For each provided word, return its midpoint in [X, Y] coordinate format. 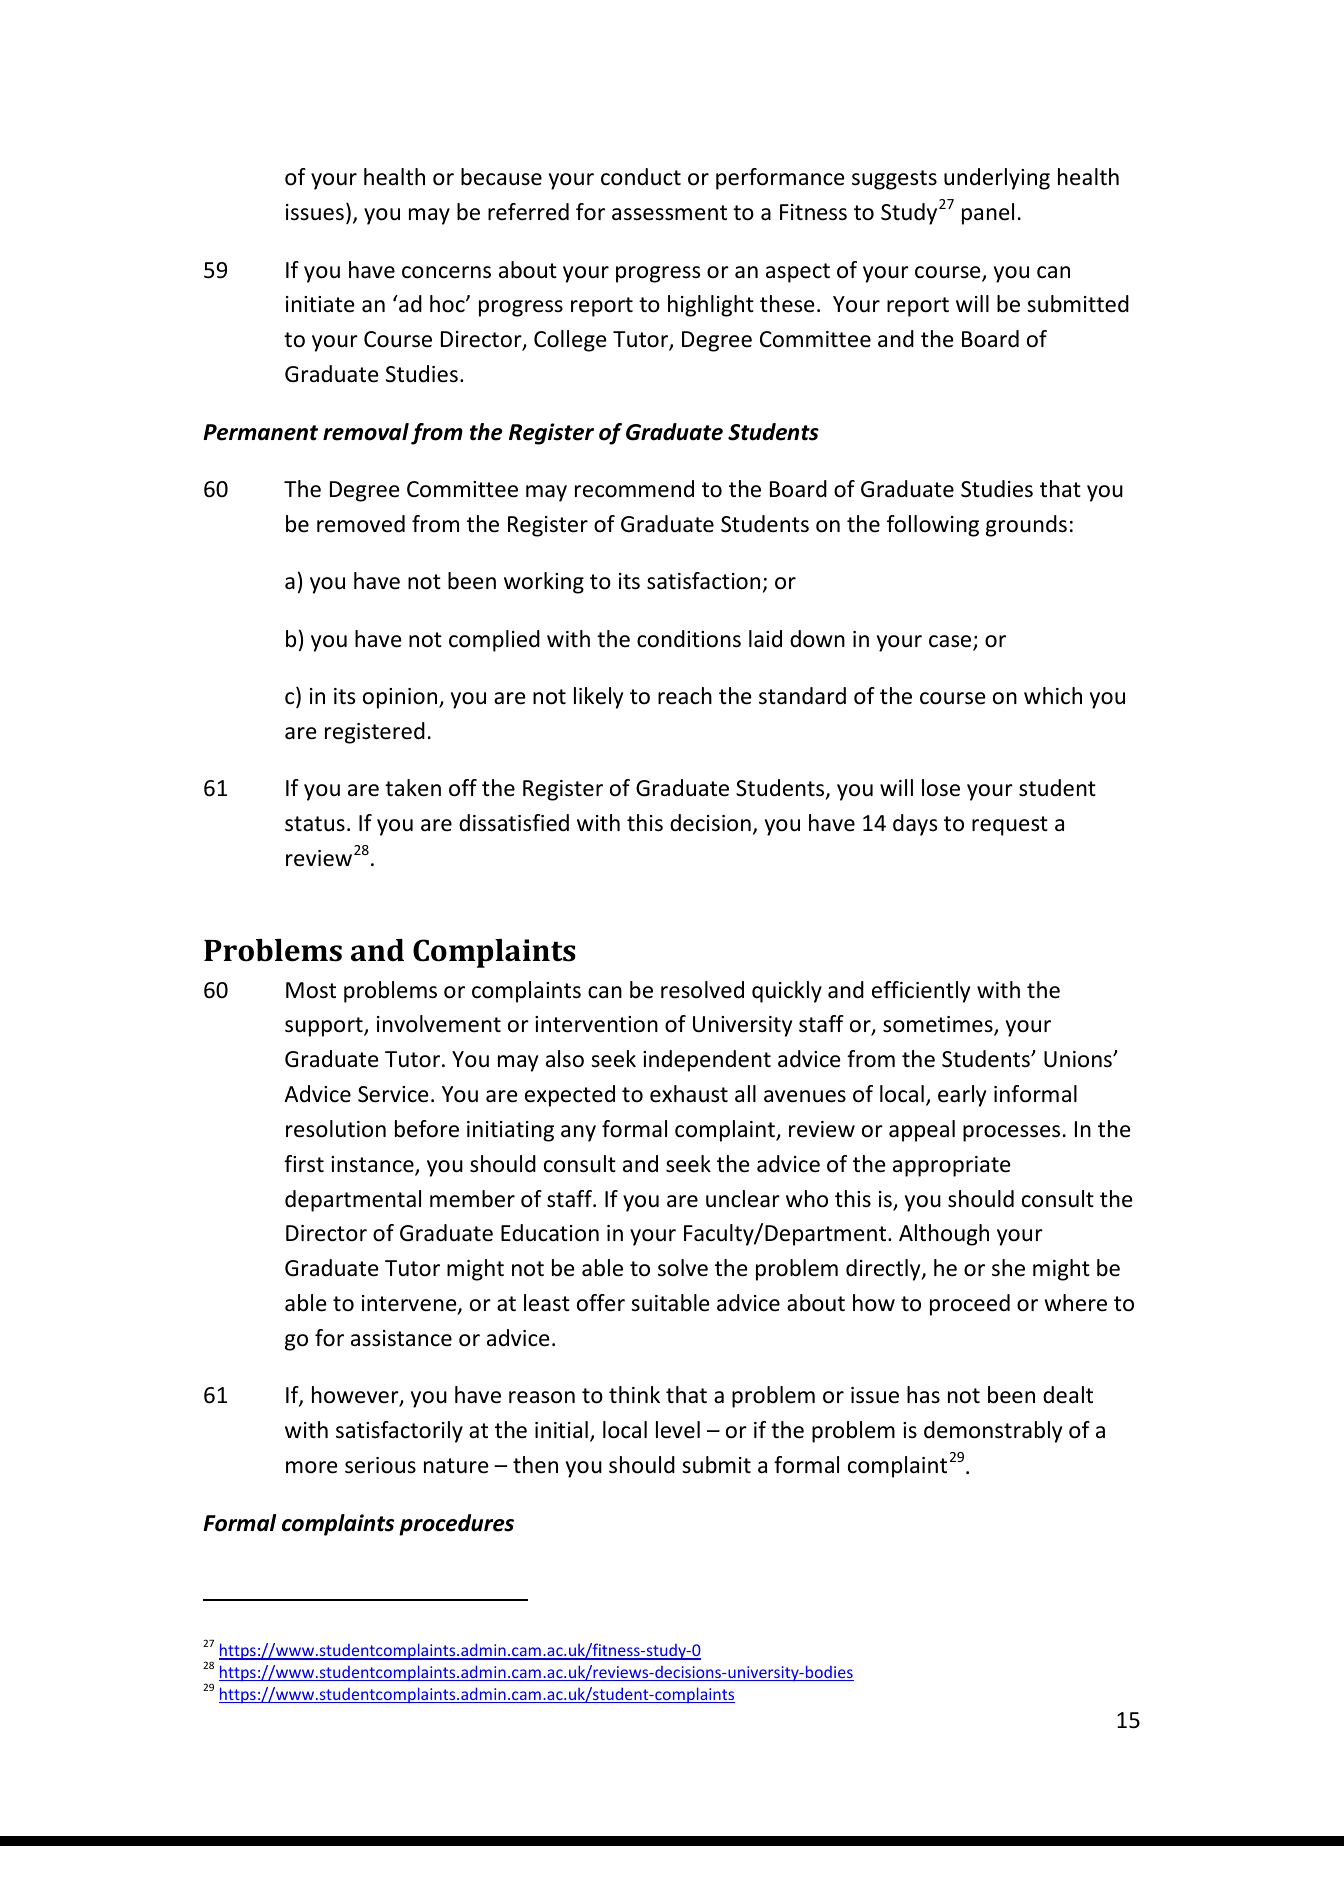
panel [988, 214]
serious [380, 1465]
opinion [401, 698]
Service [393, 1094]
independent [707, 1061]
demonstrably [993, 1432]
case [951, 642]
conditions [689, 639]
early [962, 1096]
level [678, 1430]
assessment [669, 213]
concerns [446, 272]
